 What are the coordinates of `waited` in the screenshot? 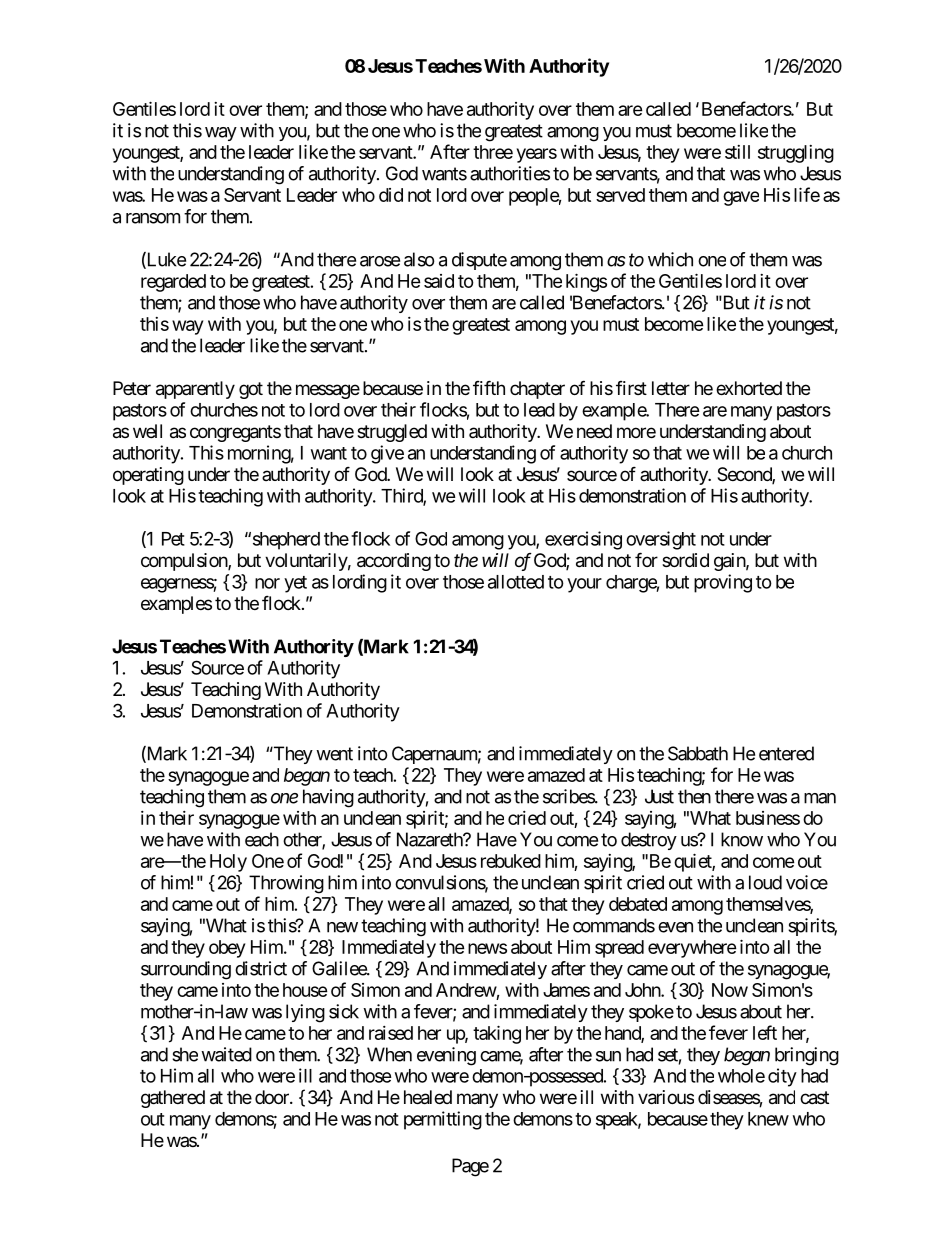 It's located at (226, 1054).
